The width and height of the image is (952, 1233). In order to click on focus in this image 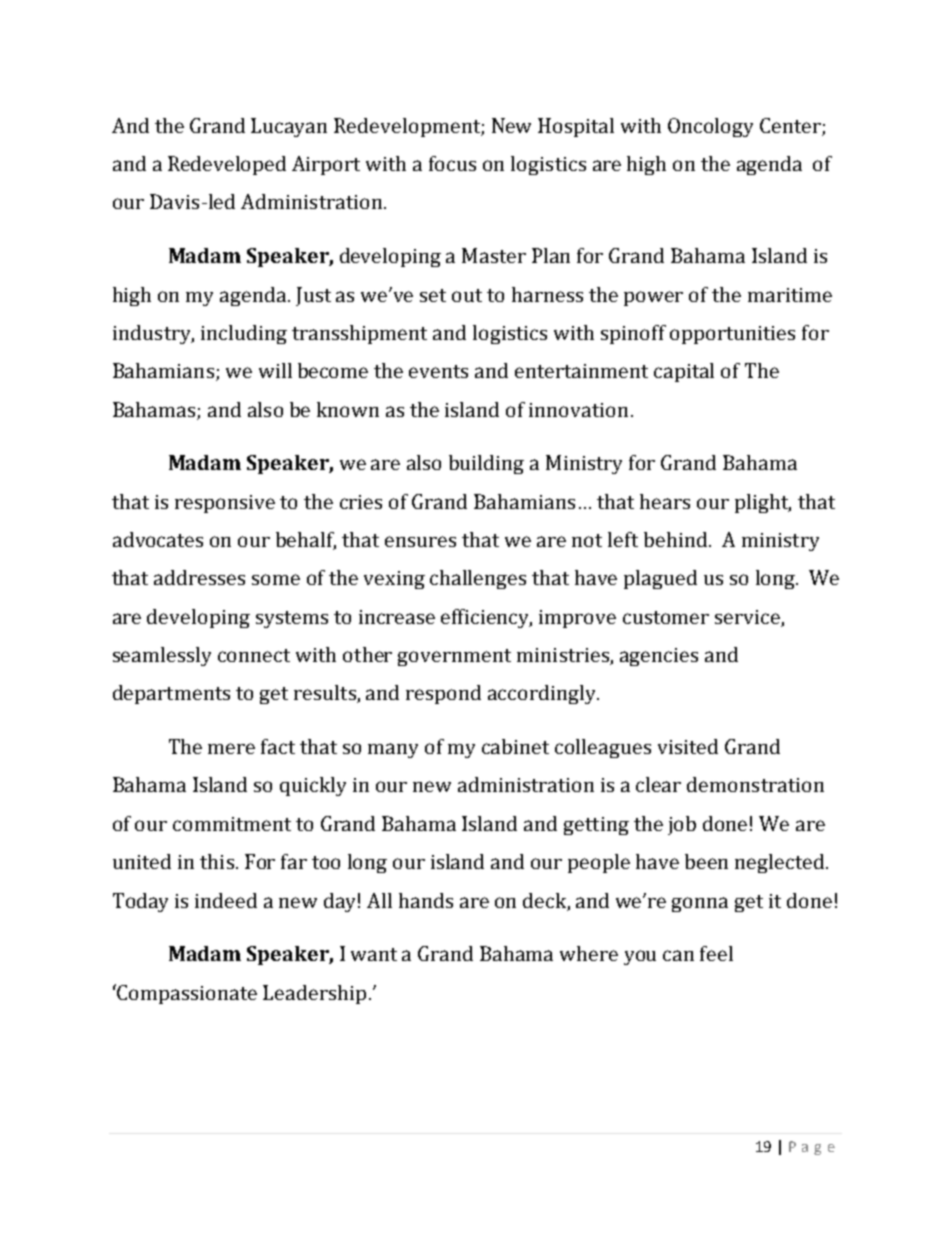, I will do `click(452, 163)`.
